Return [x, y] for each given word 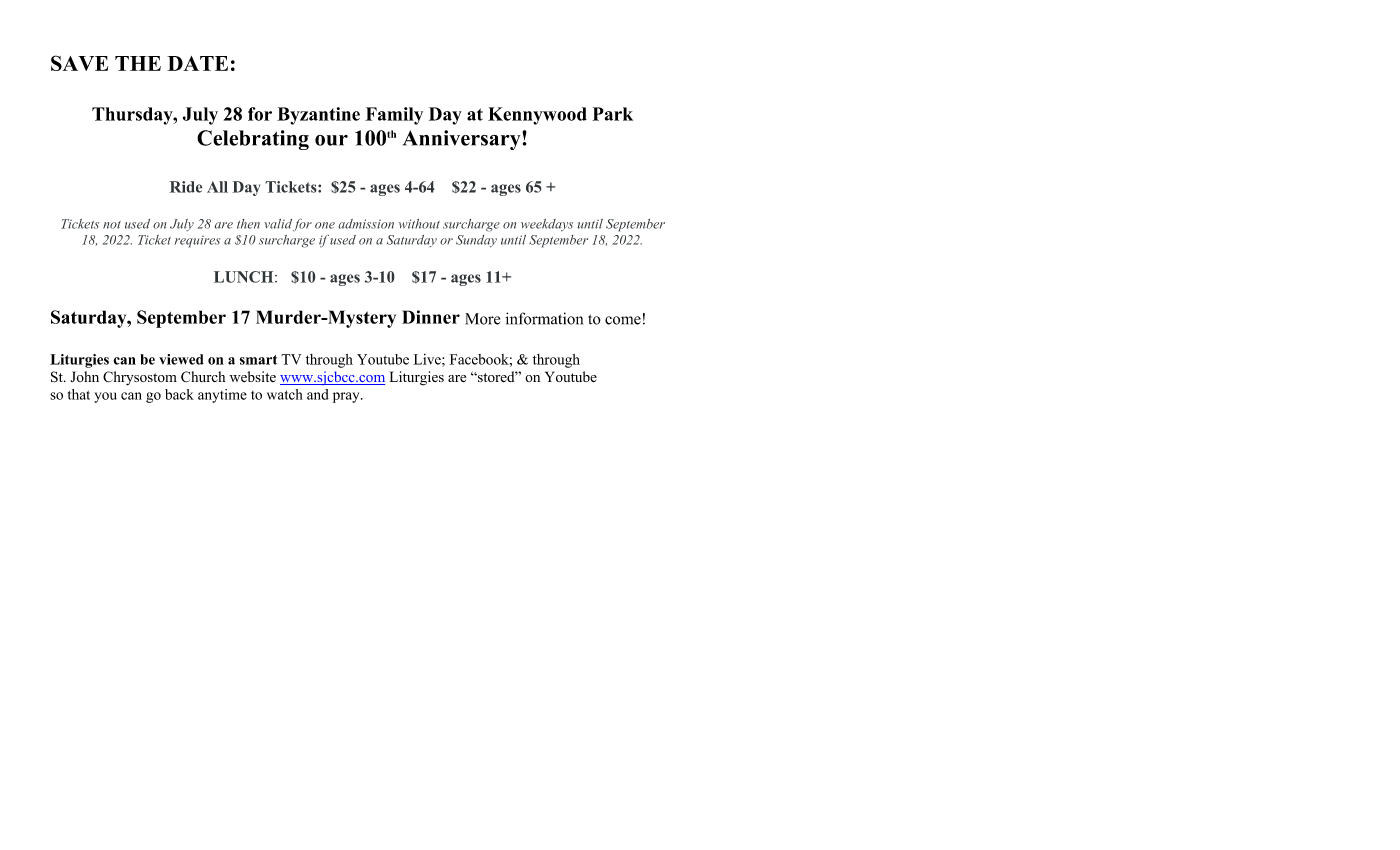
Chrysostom [140, 378]
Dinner [431, 317]
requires [197, 242]
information [544, 318]
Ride [185, 187]
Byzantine [318, 116]
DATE [197, 63]
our [331, 140]
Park [612, 114]
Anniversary [463, 140]
